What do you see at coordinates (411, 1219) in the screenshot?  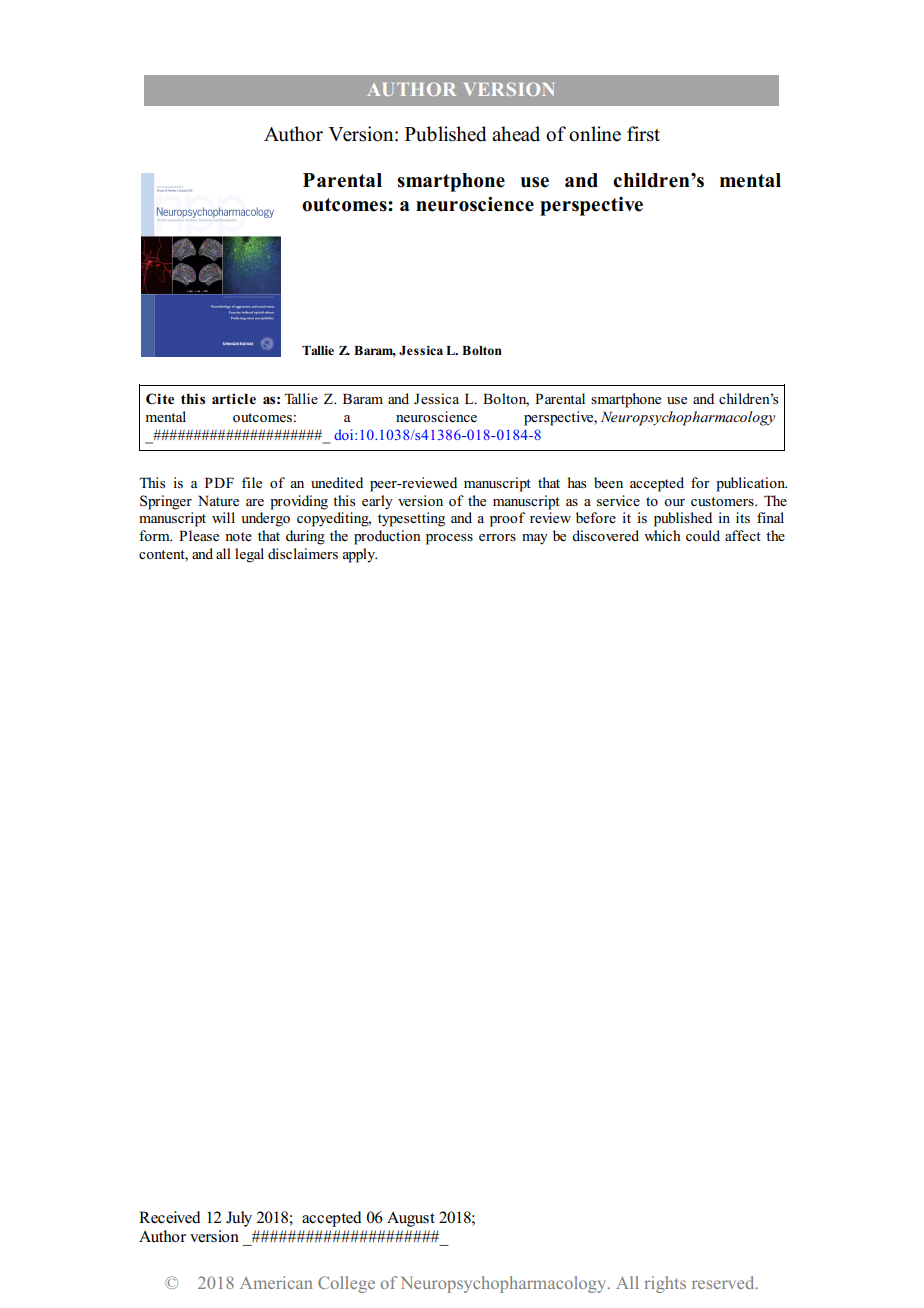 I see `August` at bounding box center [411, 1219].
